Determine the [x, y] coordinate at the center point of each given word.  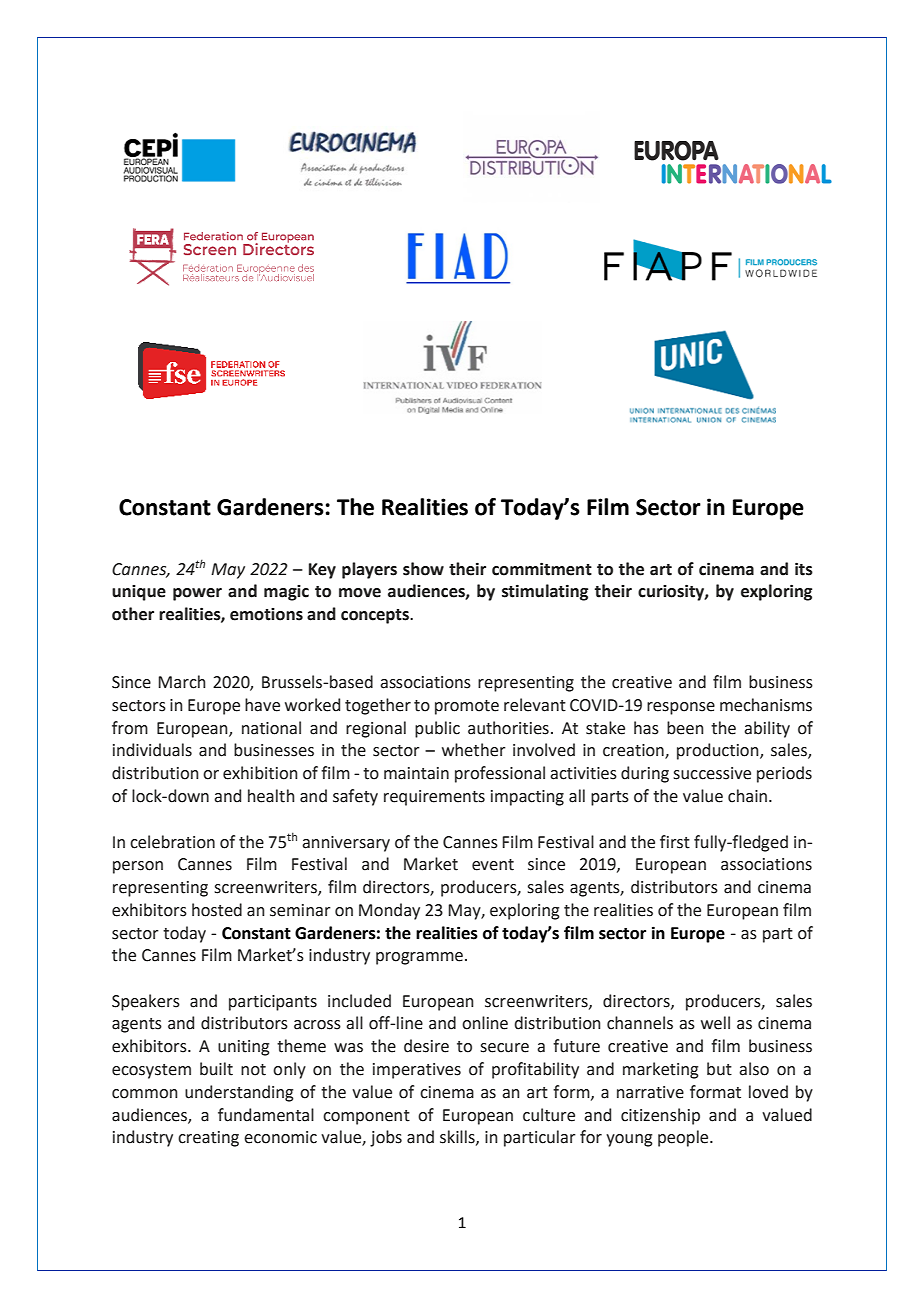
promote [467, 707]
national [271, 728]
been [685, 728]
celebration [172, 842]
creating [208, 1139]
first [675, 842]
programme [419, 958]
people [684, 1138]
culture [549, 1115]
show [423, 569]
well [715, 1023]
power [197, 594]
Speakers [146, 1002]
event [493, 865]
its [804, 569]
